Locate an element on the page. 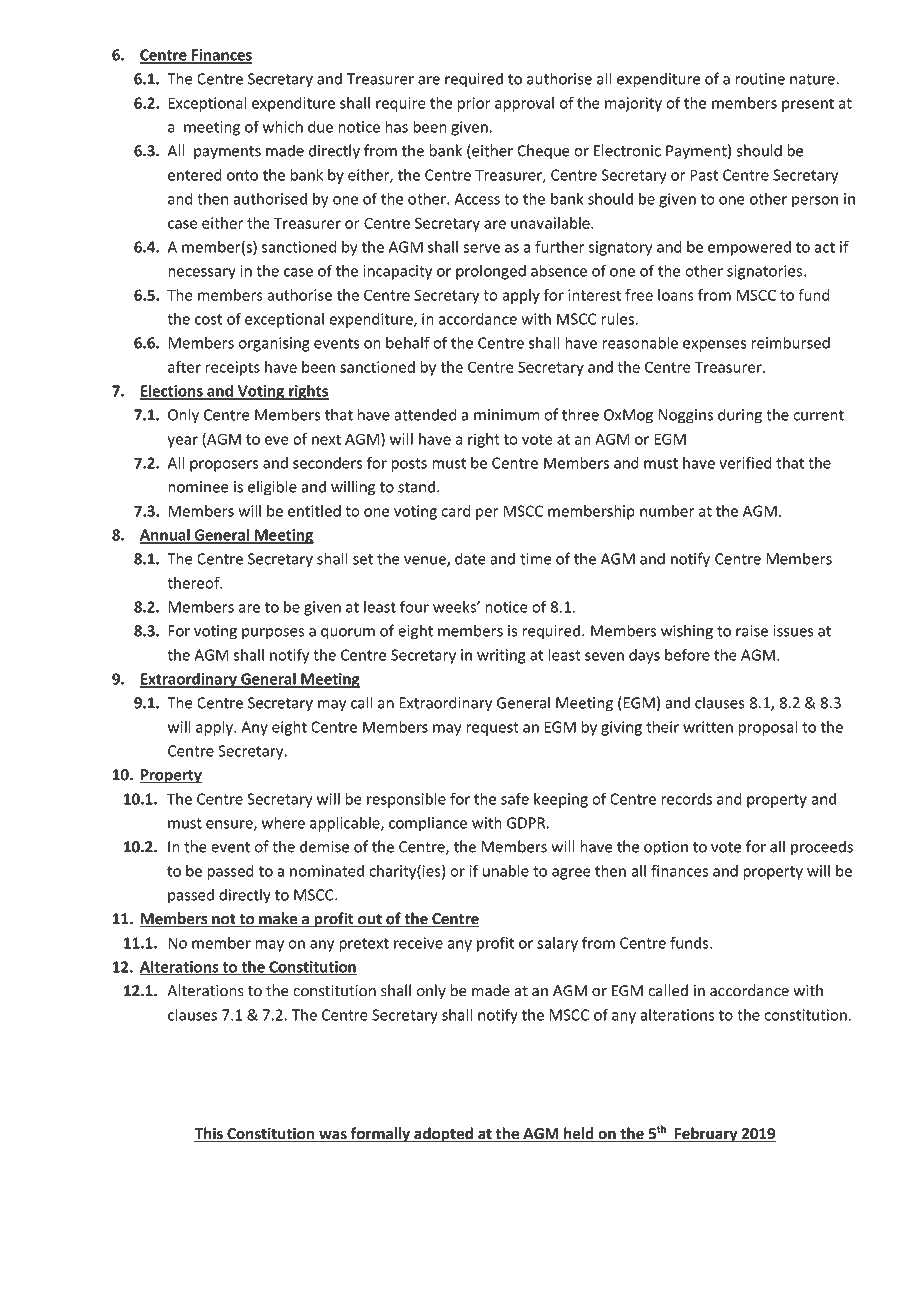 This document has width=924, height=1308. cost is located at coordinates (208, 319).
